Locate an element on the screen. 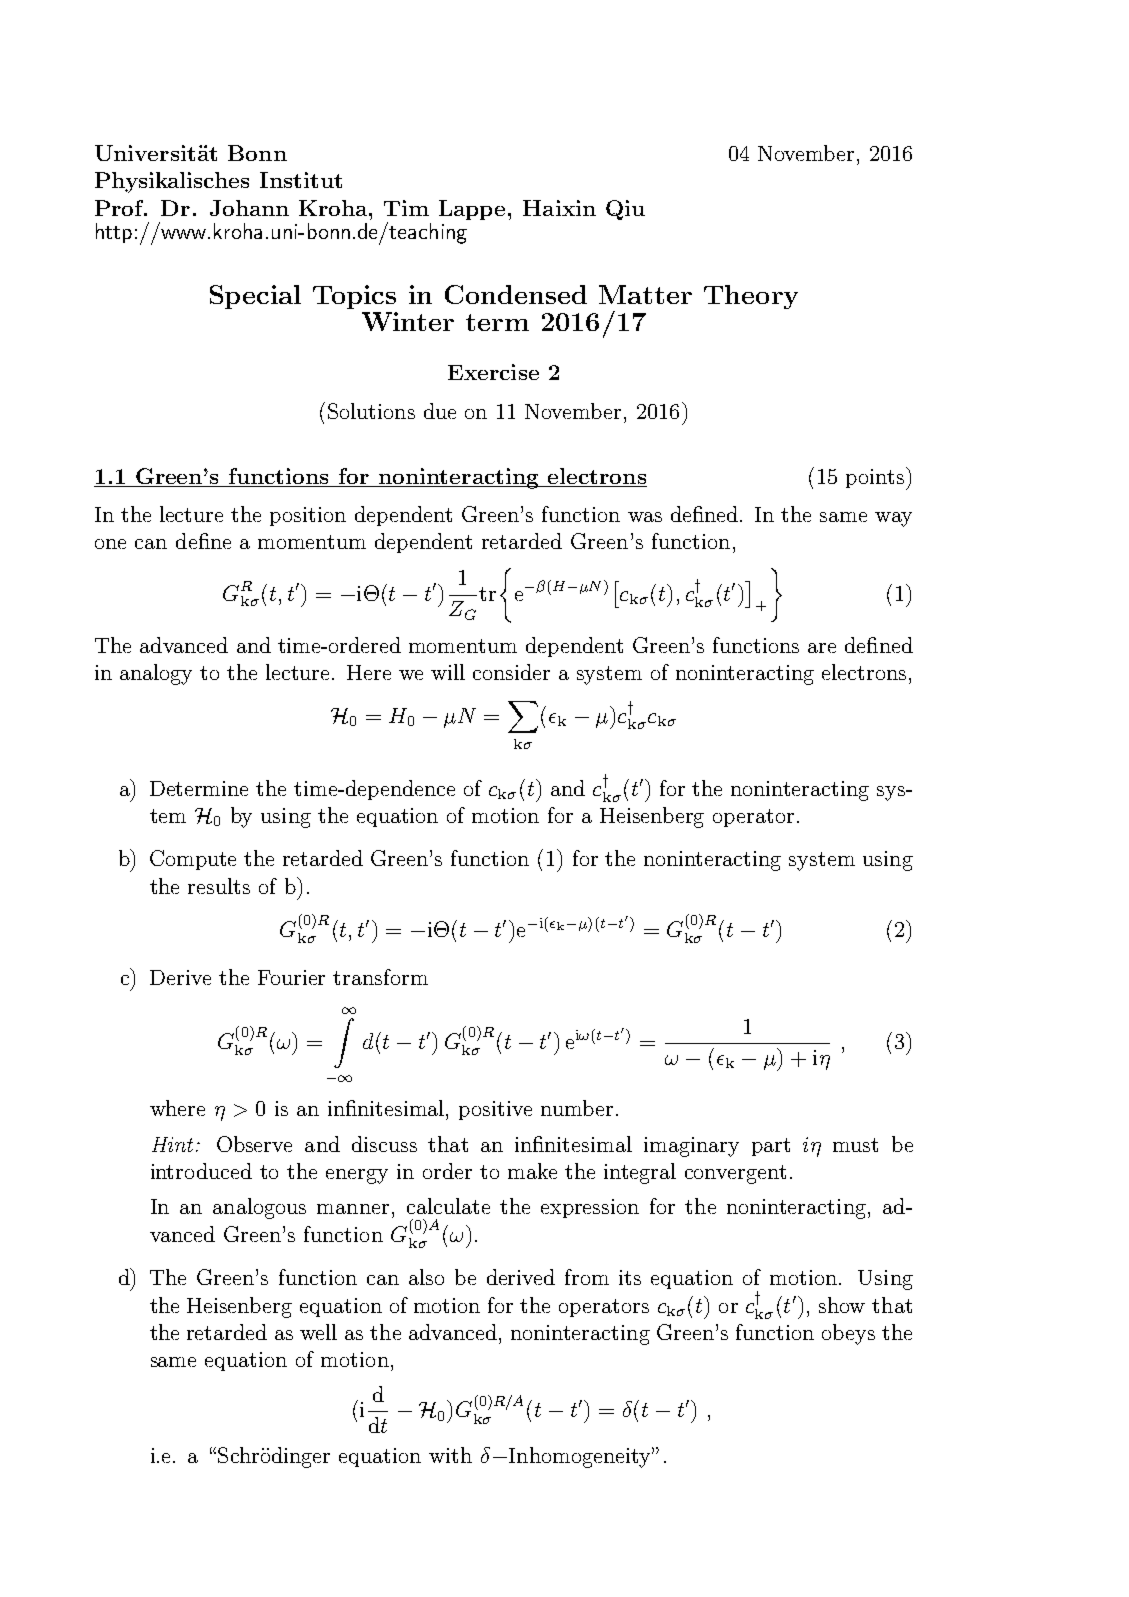  Condensed is located at coordinates (516, 294).
